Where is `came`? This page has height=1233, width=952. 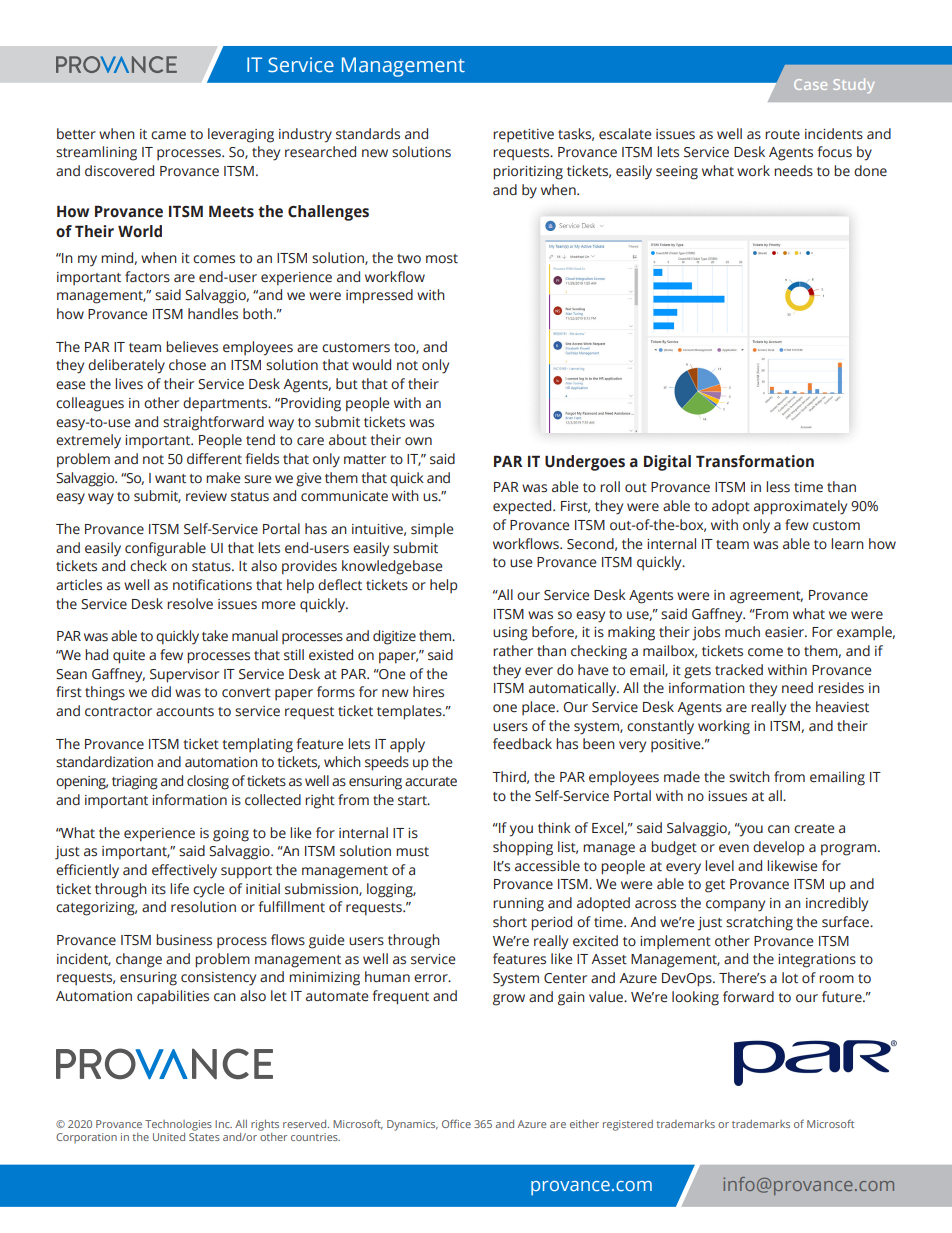 came is located at coordinates (168, 135).
